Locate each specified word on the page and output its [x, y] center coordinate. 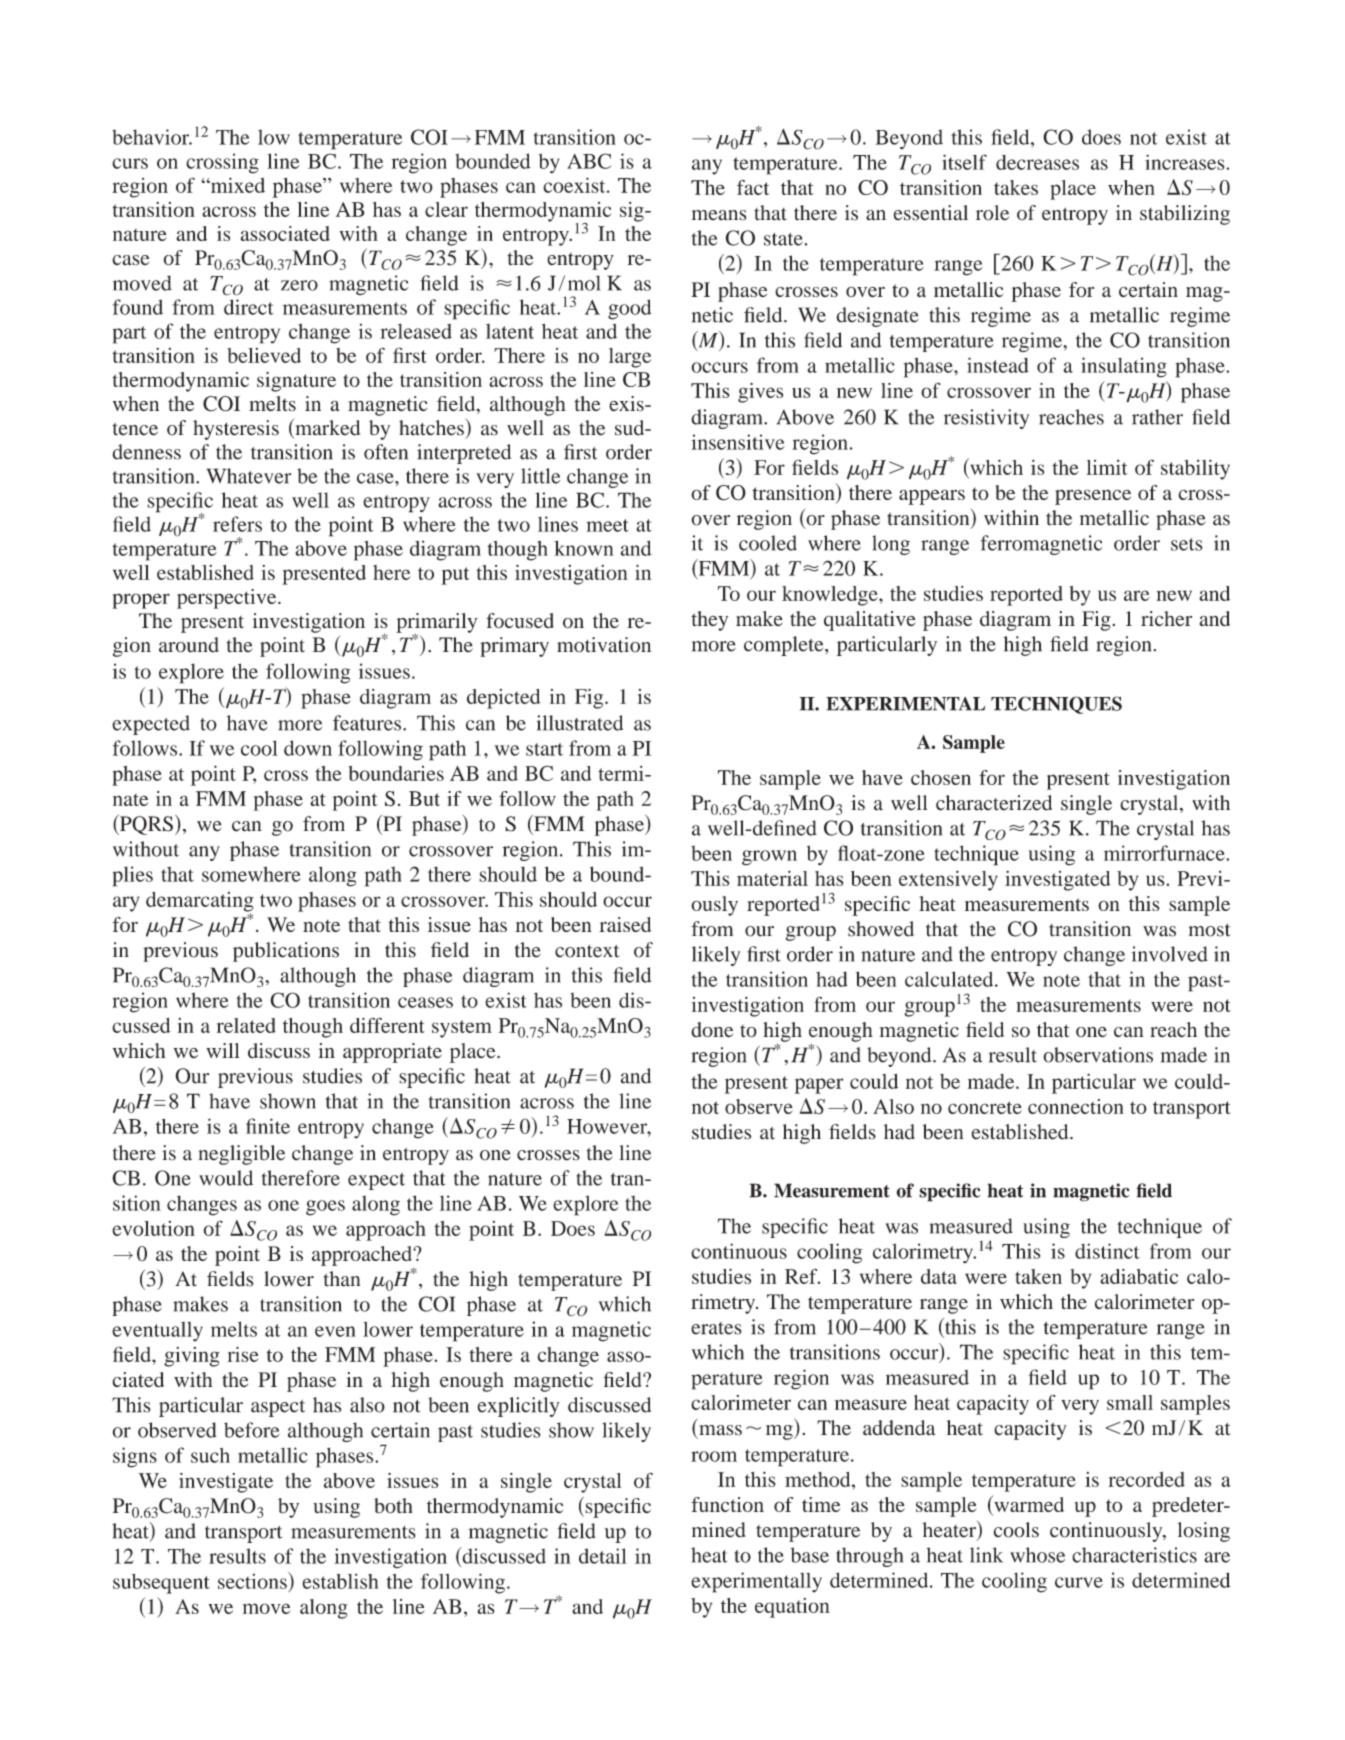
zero [299, 285]
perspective [228, 599]
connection [1076, 1106]
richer [1166, 618]
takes [1016, 187]
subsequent [161, 1584]
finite [268, 1126]
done [712, 1030]
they [709, 621]
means [719, 215]
